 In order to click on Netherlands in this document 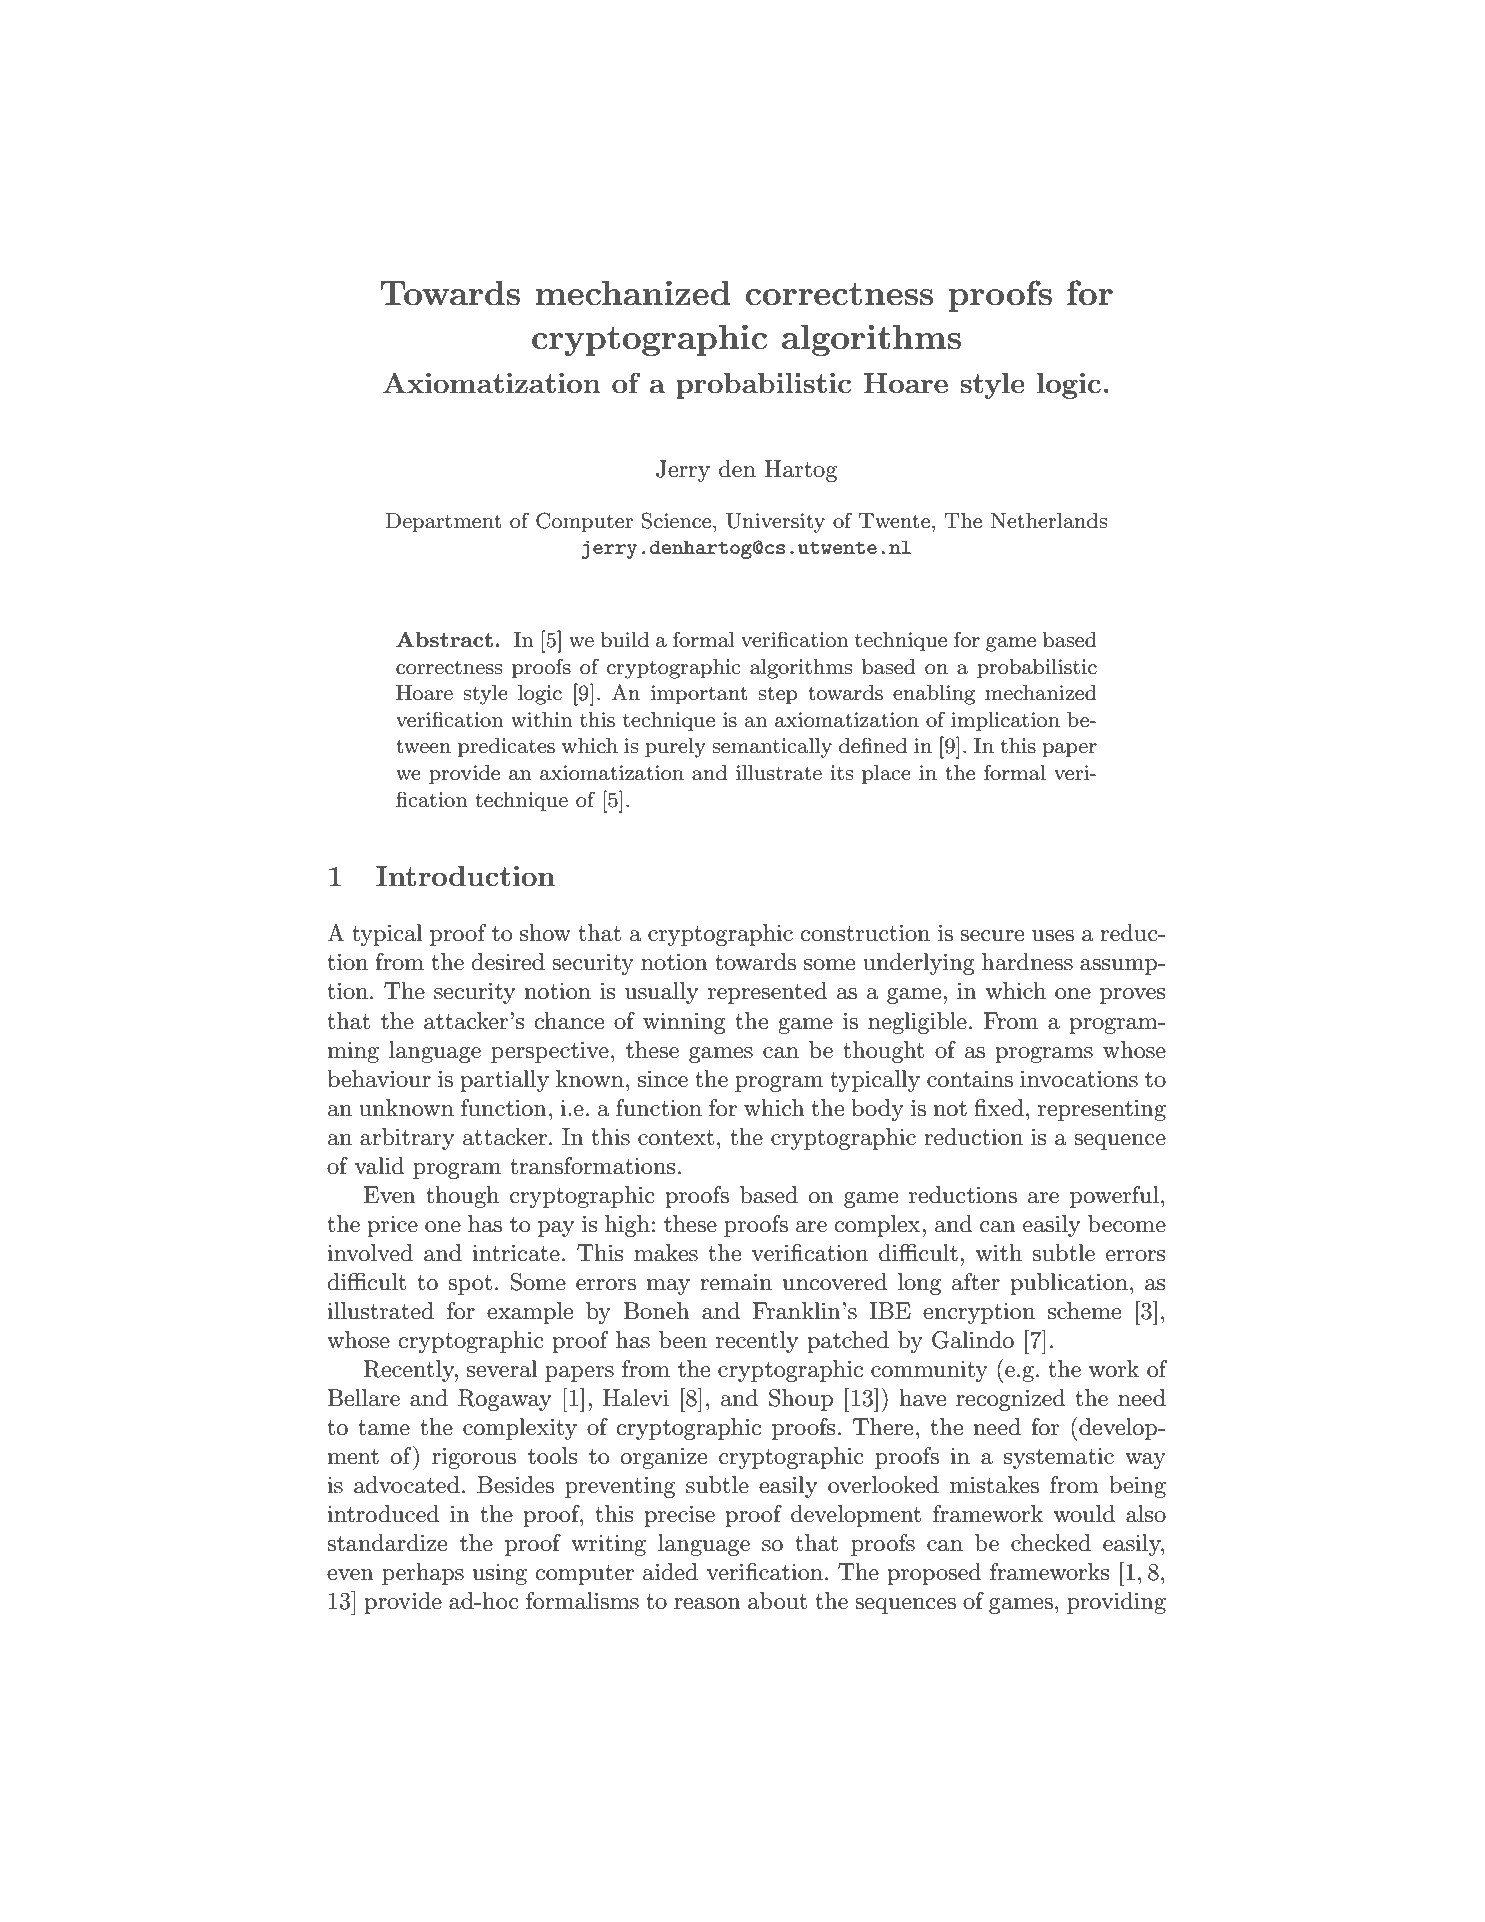, I will do `click(1049, 521)`.
